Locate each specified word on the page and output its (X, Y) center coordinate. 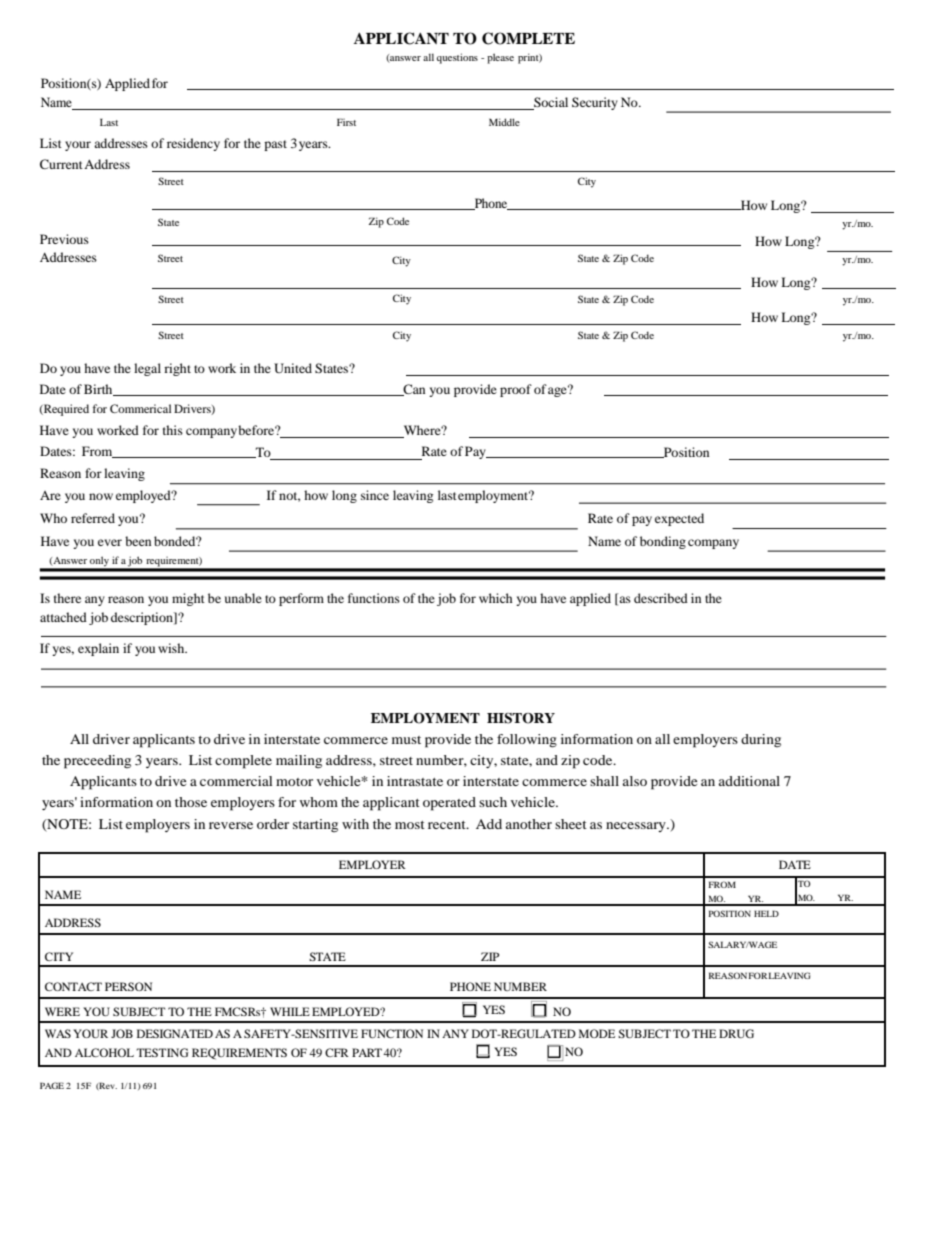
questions (457, 58)
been (138, 541)
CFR (337, 1052)
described (661, 598)
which (496, 598)
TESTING (162, 1052)
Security (595, 103)
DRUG (736, 1033)
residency (193, 144)
